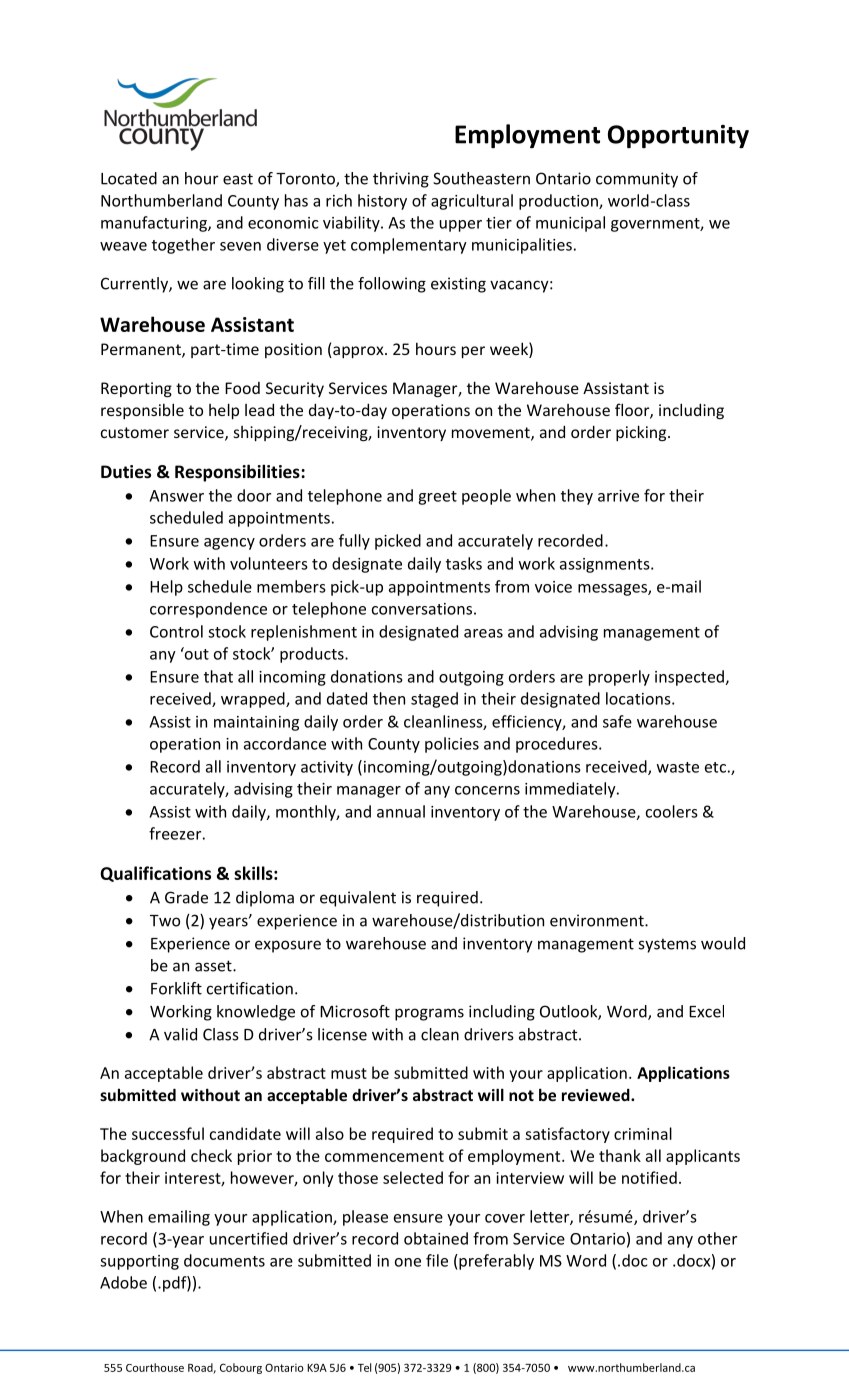 Image resolution: width=849 pixels, height=1400 pixels. Describe the element at coordinates (429, 1014) in the document. I see `programs` at that location.
